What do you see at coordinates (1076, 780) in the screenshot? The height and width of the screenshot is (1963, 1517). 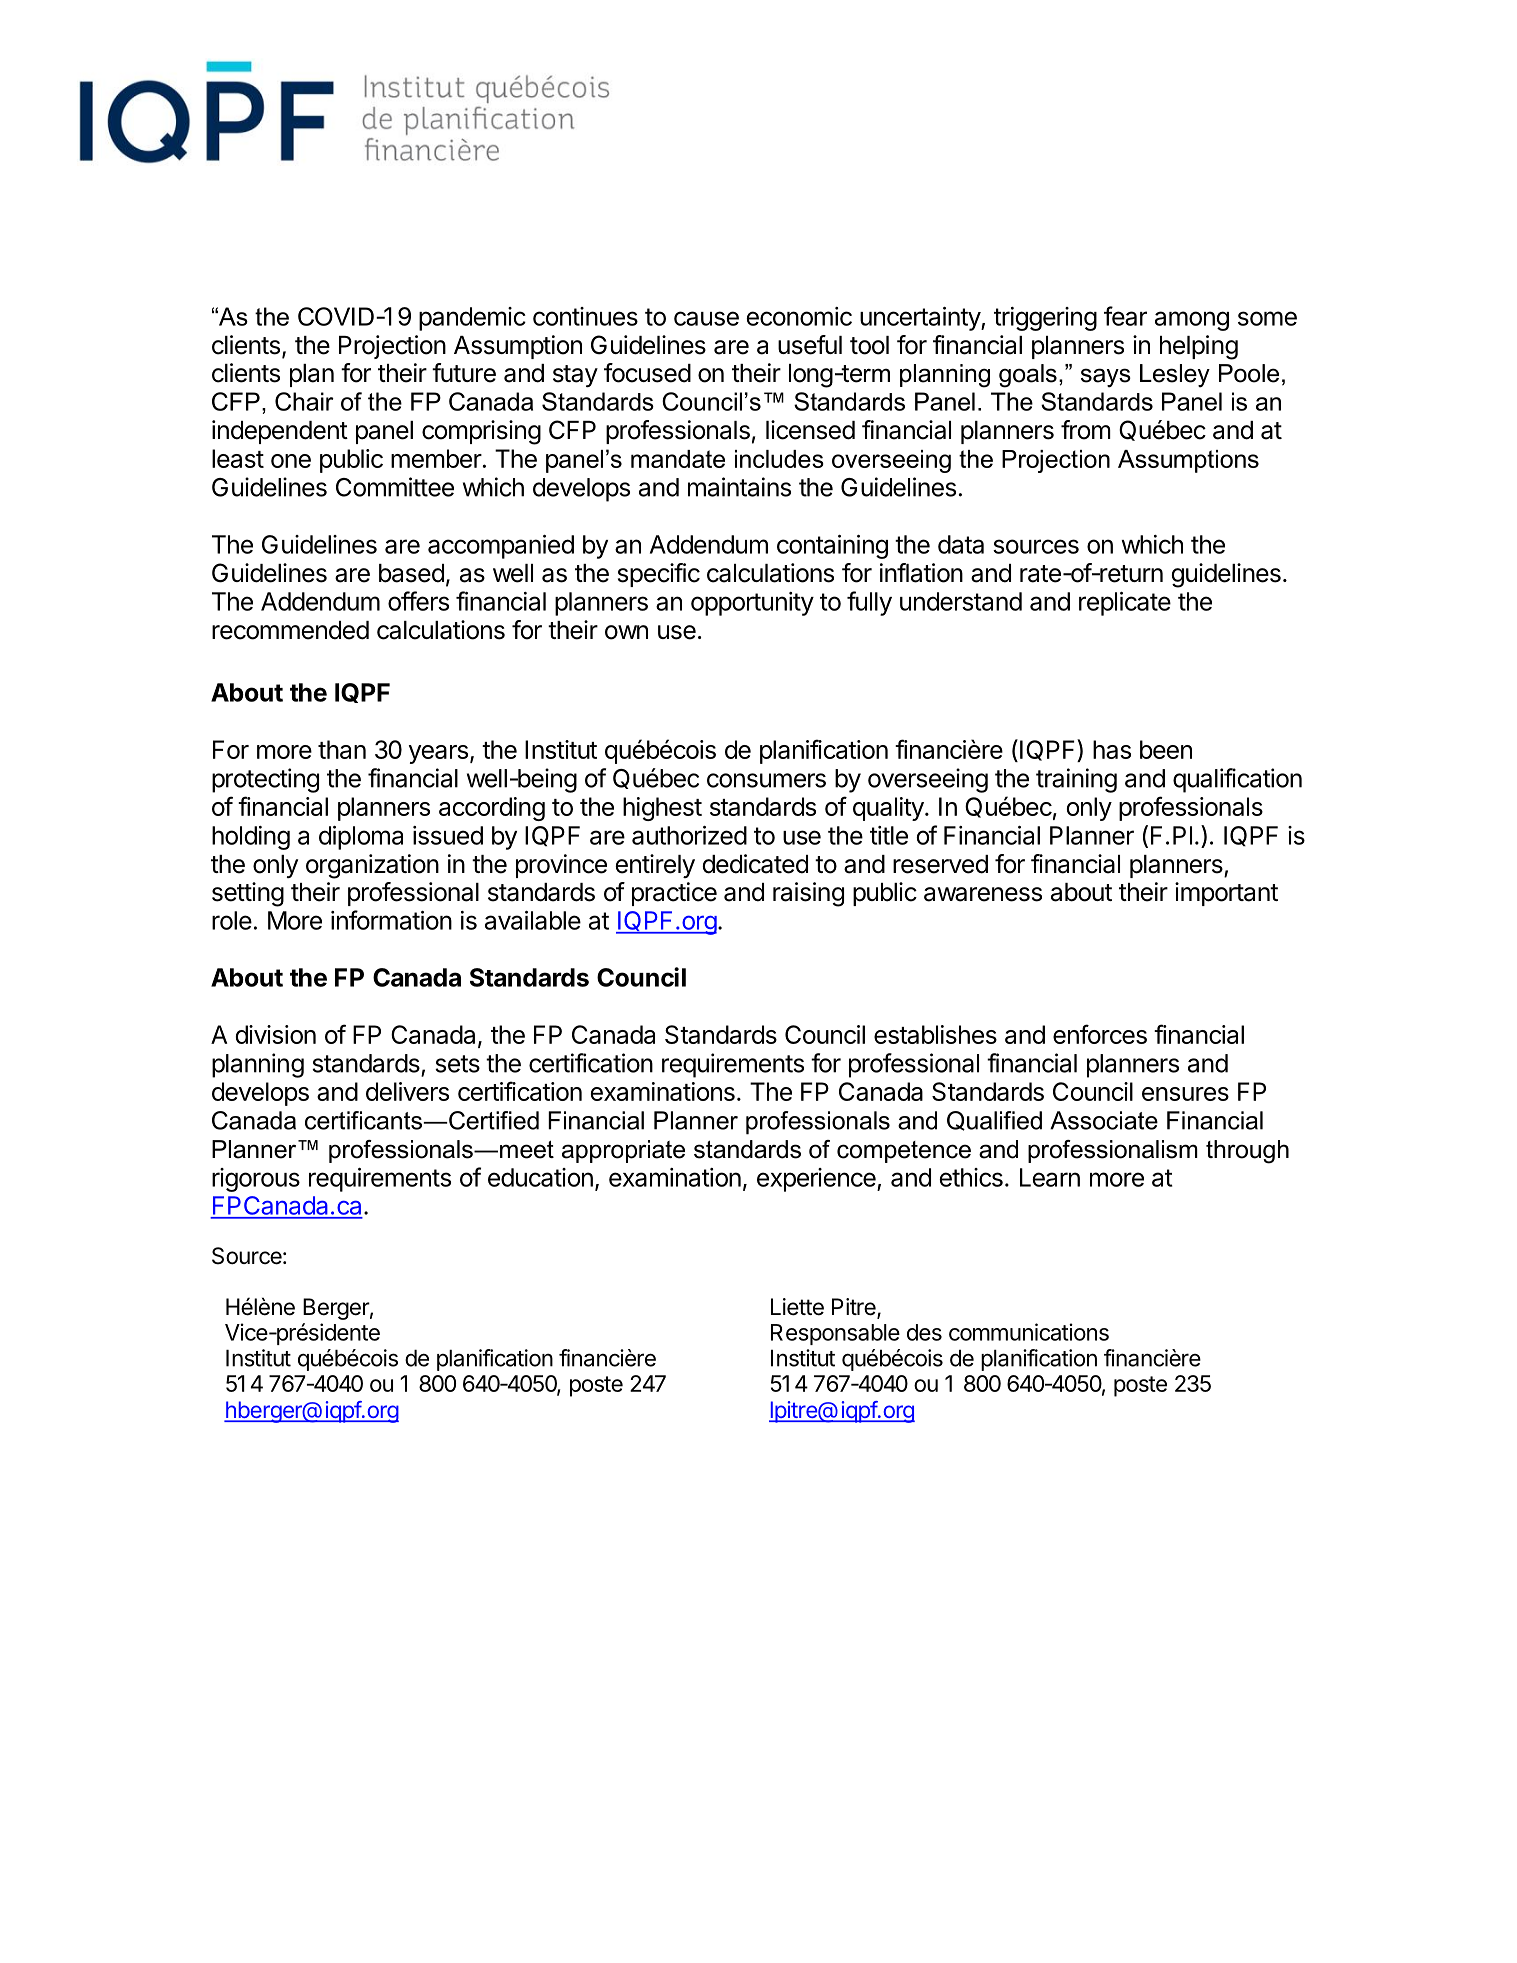 I see `training` at bounding box center [1076, 780].
